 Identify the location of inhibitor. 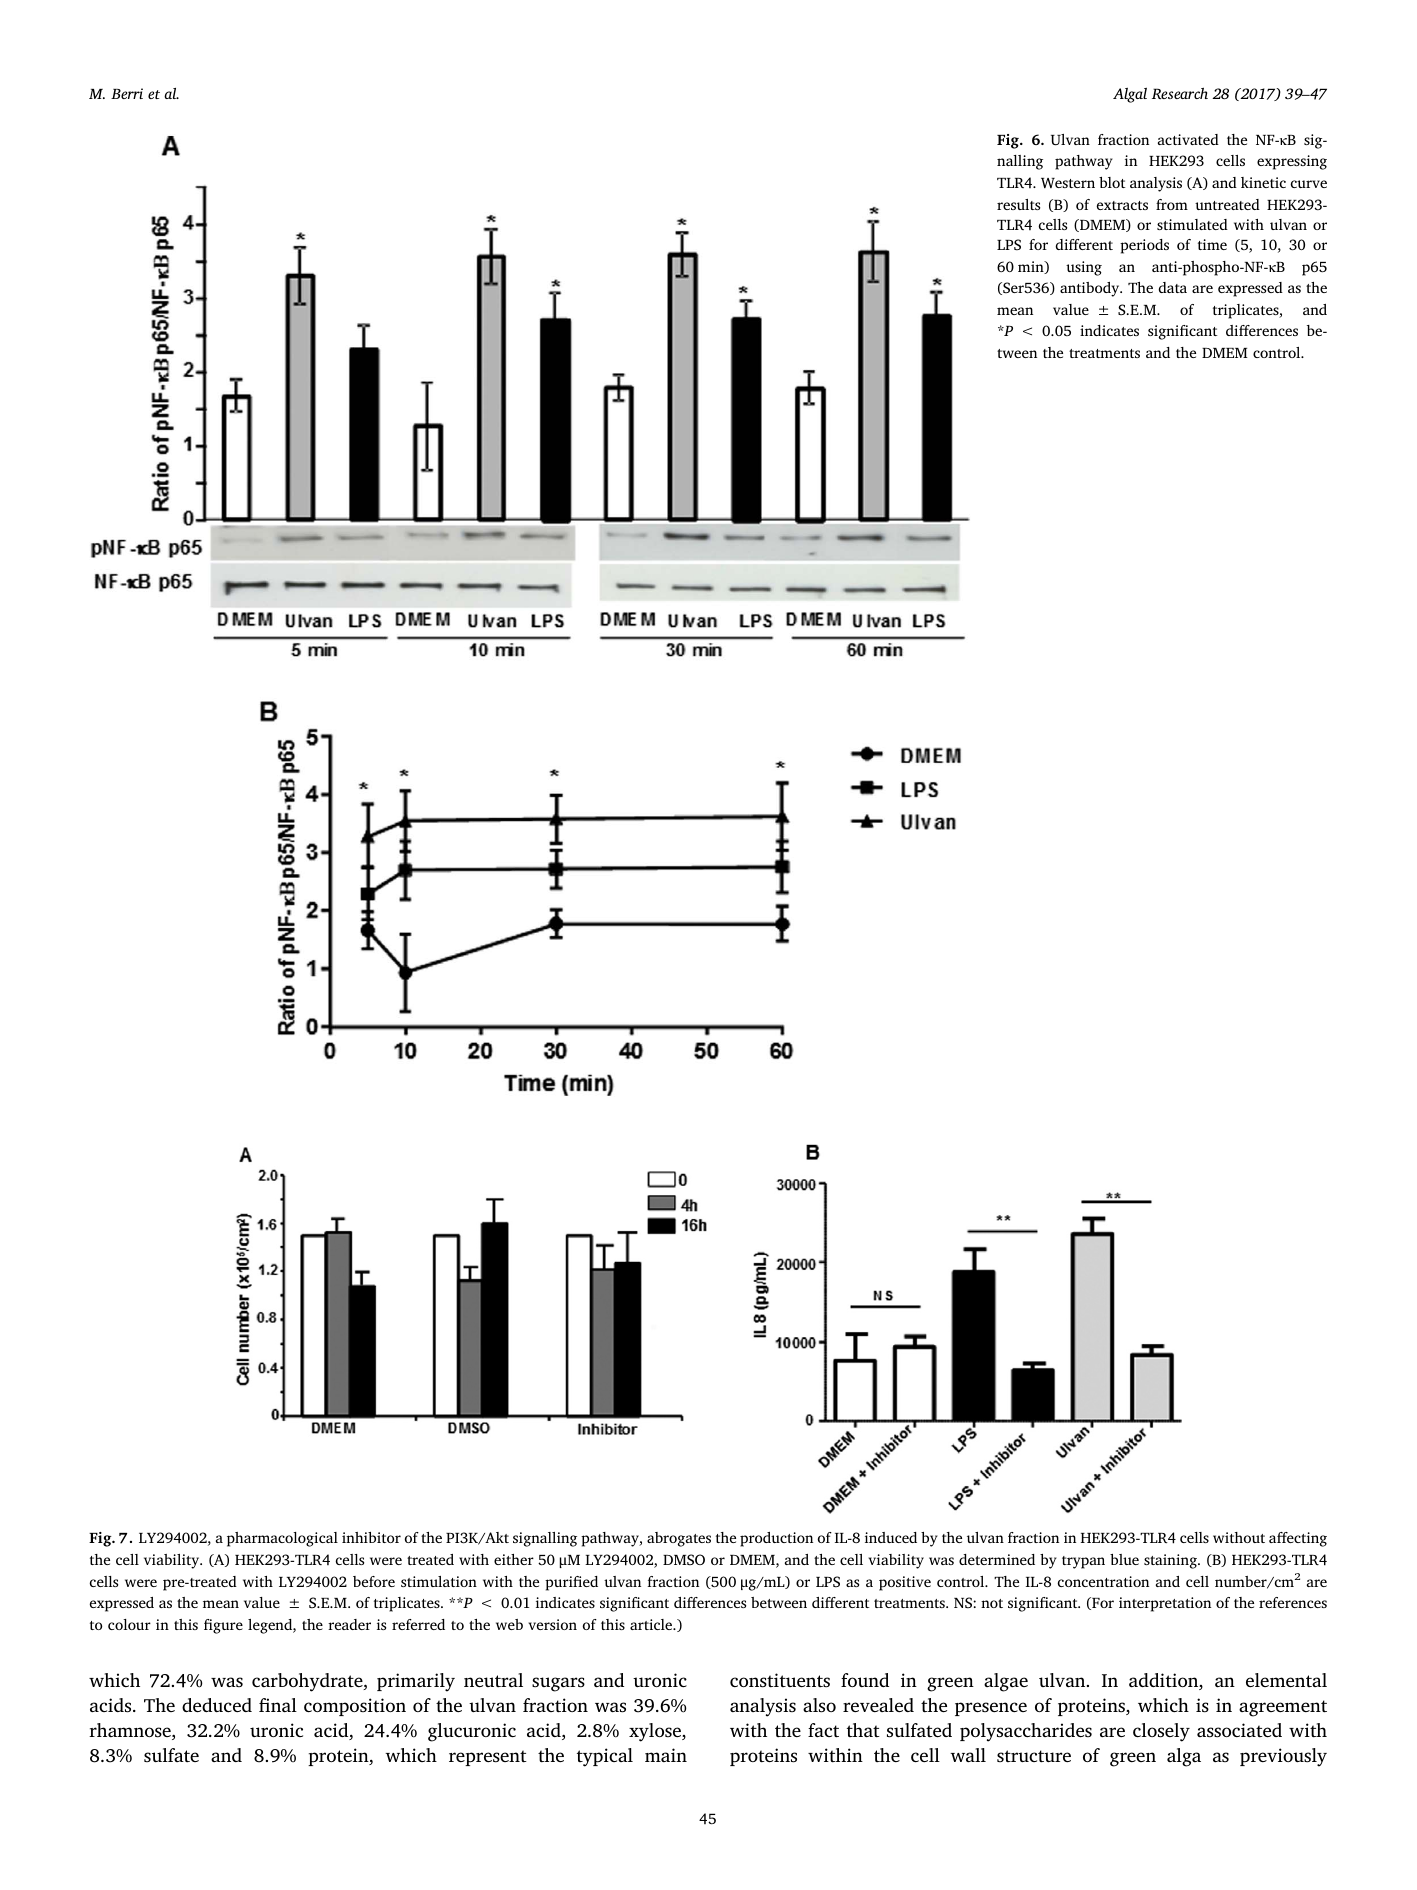
(371, 1537).
